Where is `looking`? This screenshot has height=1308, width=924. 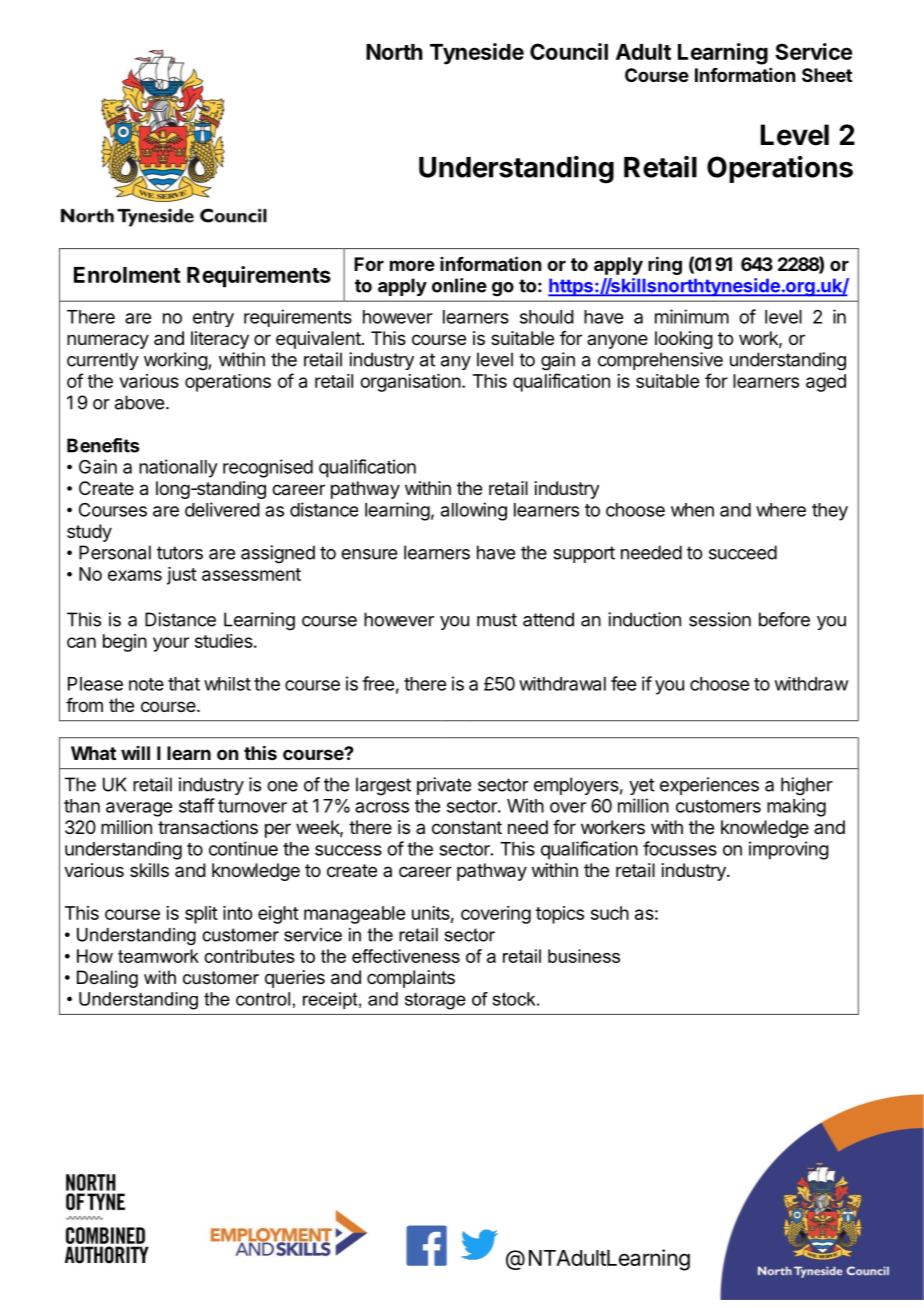 looking is located at coordinates (684, 340).
